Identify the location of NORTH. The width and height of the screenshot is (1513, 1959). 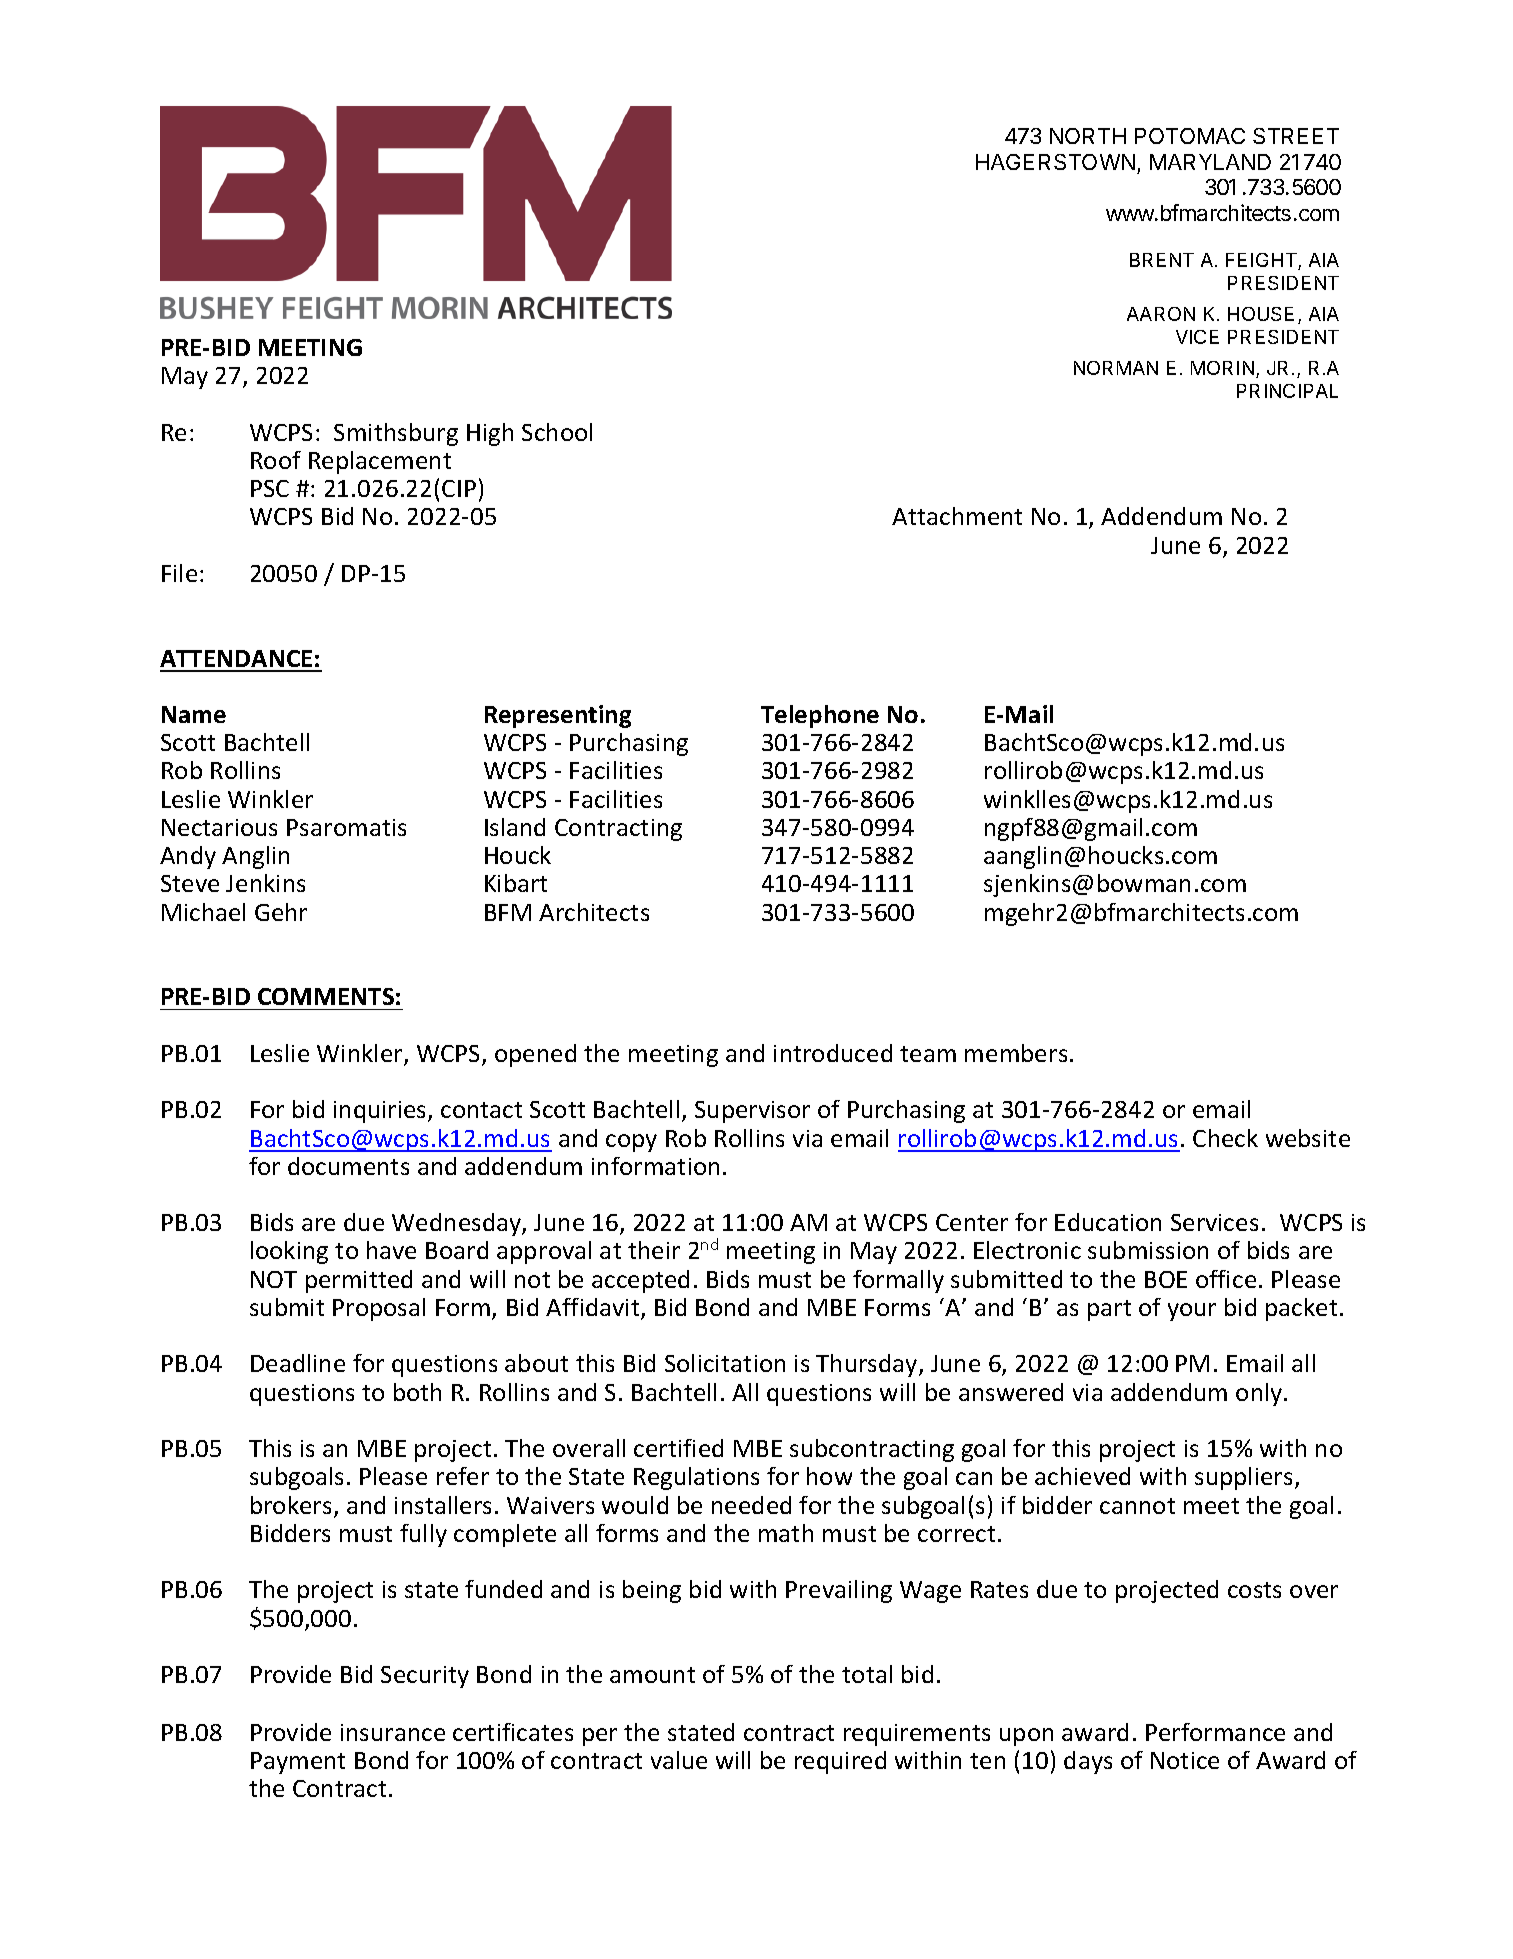
(1088, 136).
